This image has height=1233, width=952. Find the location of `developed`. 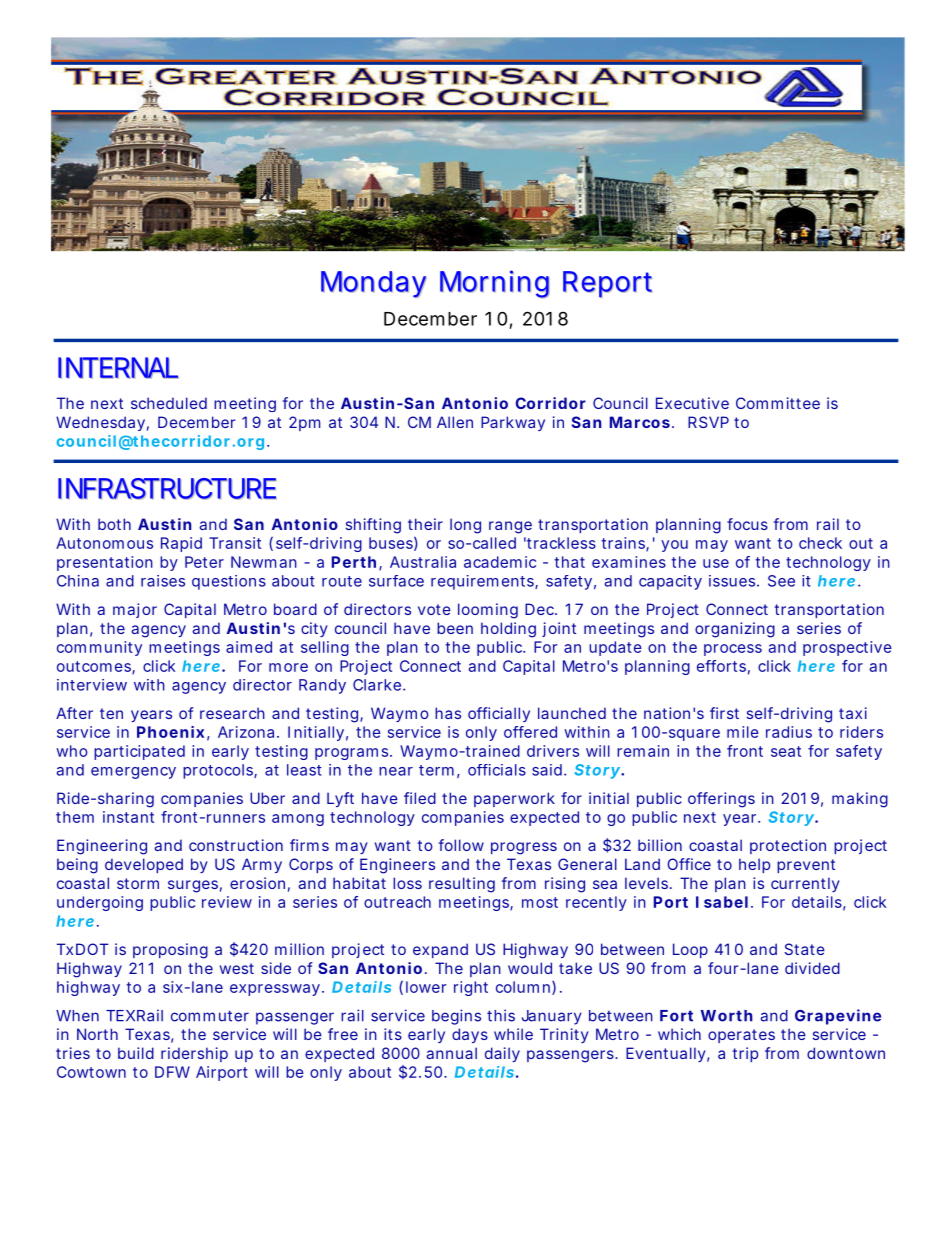

developed is located at coordinates (144, 865).
